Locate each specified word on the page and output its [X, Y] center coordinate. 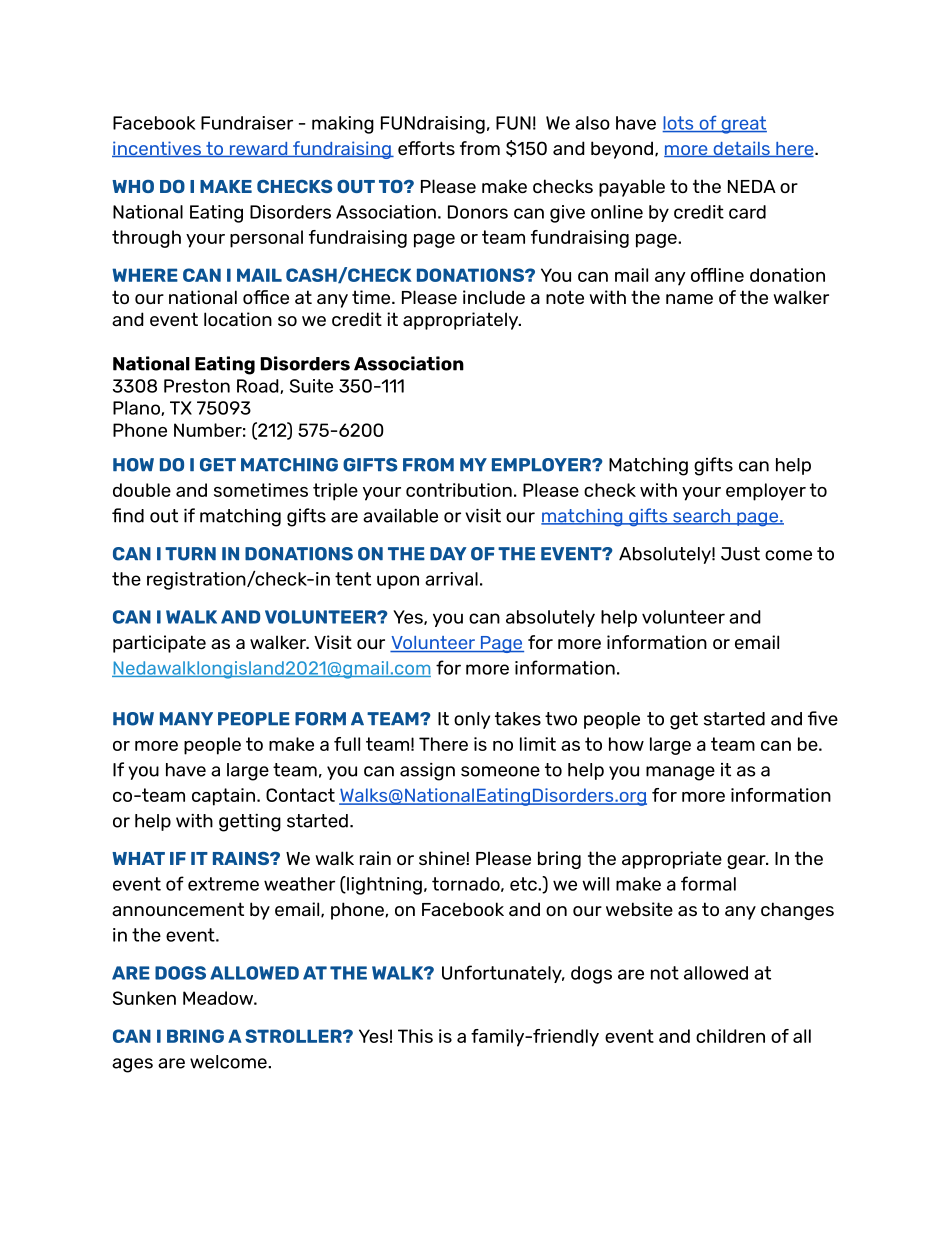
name [689, 299]
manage [680, 773]
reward [258, 149]
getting [250, 823]
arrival [451, 579]
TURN [190, 554]
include [494, 297]
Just [740, 554]
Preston [197, 386]
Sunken [144, 998]
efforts [426, 148]
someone [500, 771]
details [741, 149]
